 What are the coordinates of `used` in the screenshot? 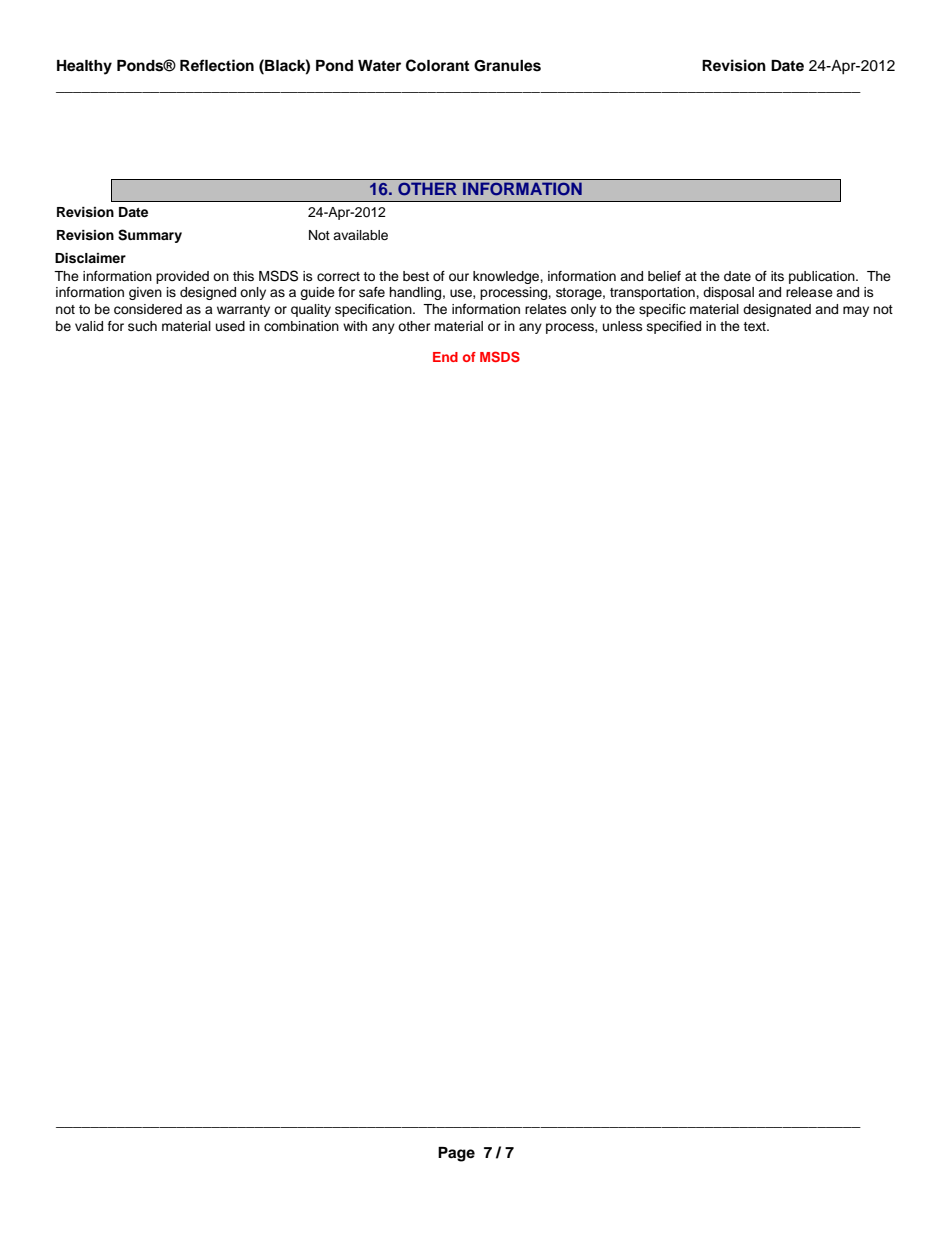 It's located at (230, 326).
